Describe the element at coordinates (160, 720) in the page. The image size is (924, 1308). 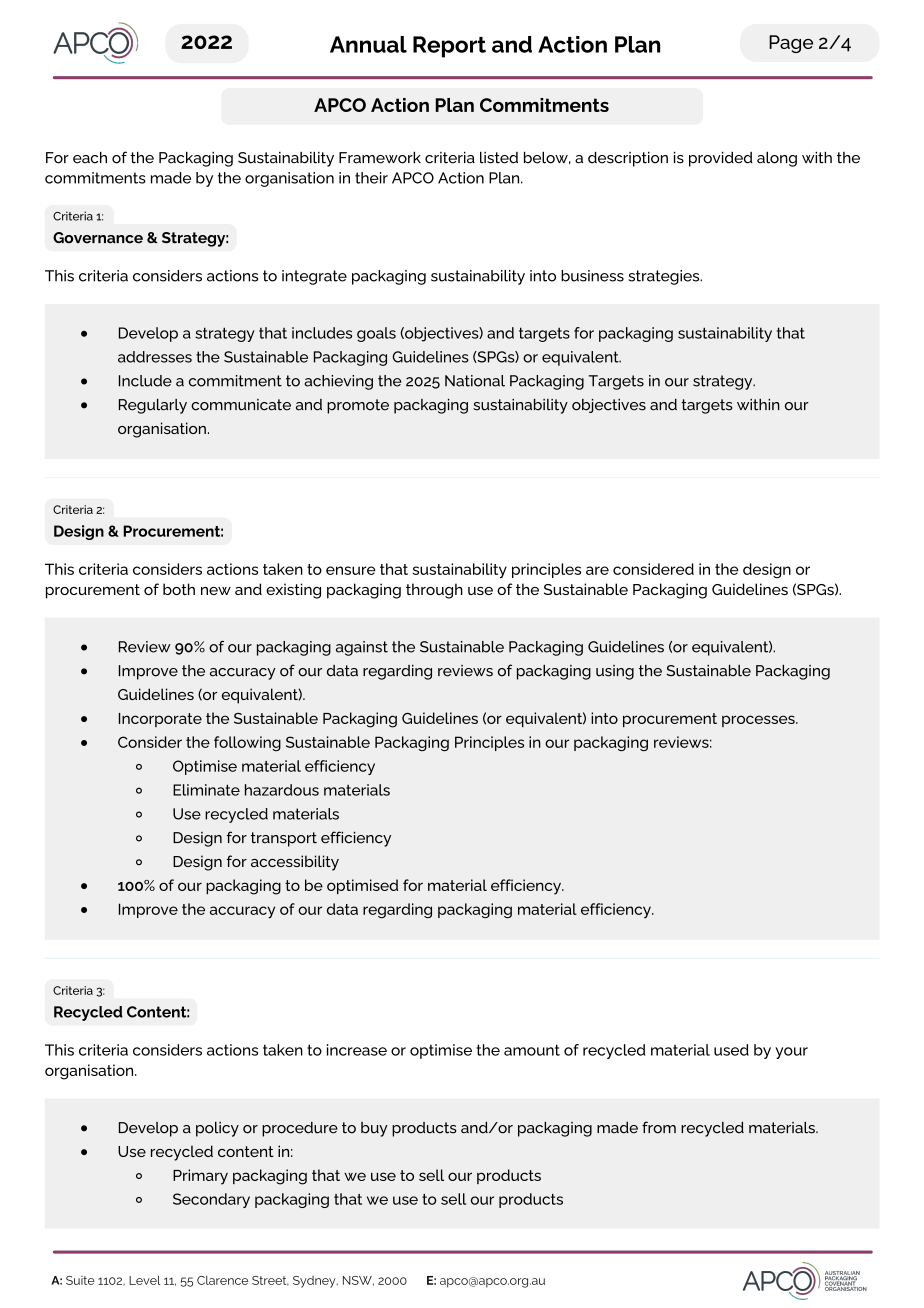
I see `Incorporate` at that location.
